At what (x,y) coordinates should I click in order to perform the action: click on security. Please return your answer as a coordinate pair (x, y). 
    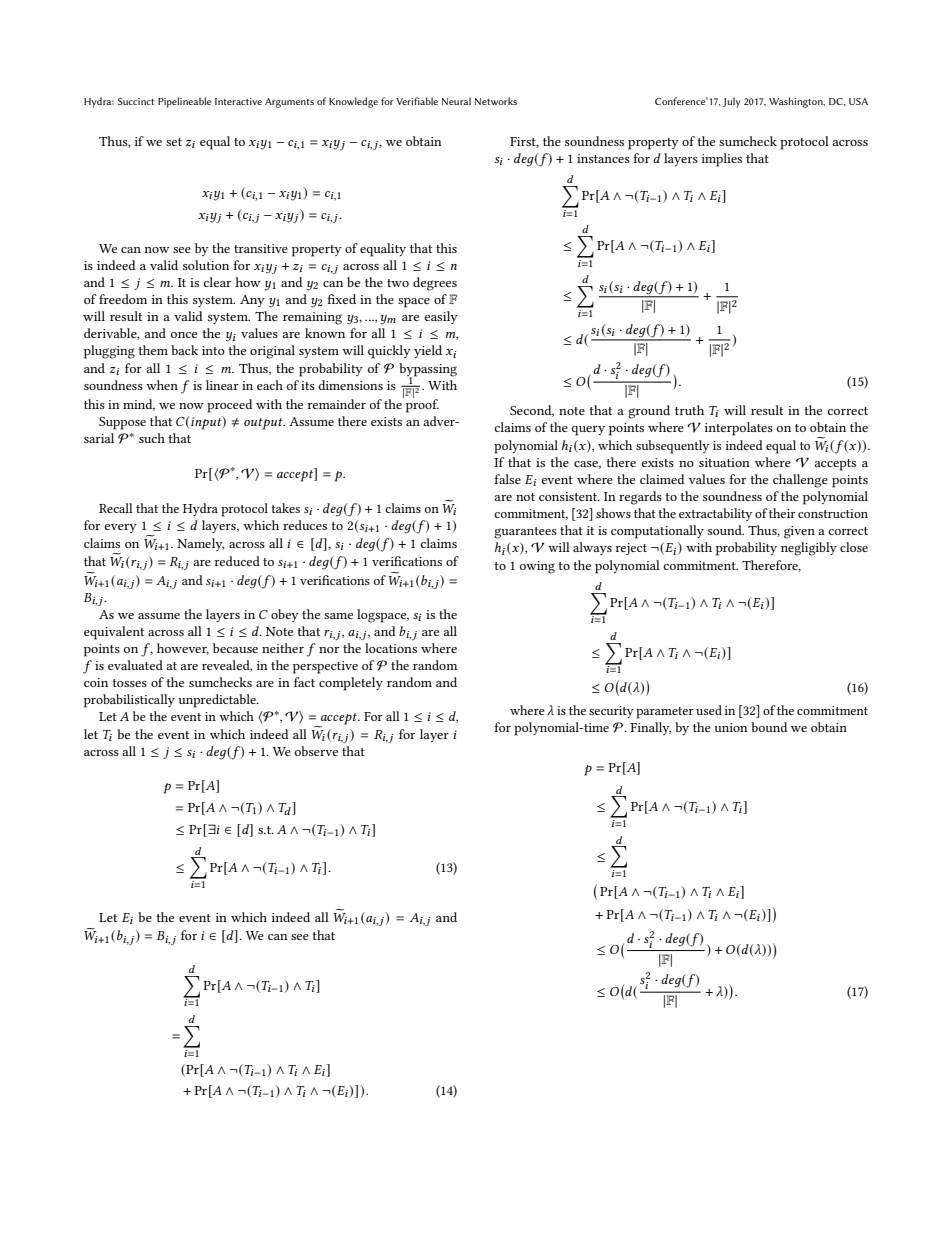
    Looking at the image, I should click on (611, 712).
